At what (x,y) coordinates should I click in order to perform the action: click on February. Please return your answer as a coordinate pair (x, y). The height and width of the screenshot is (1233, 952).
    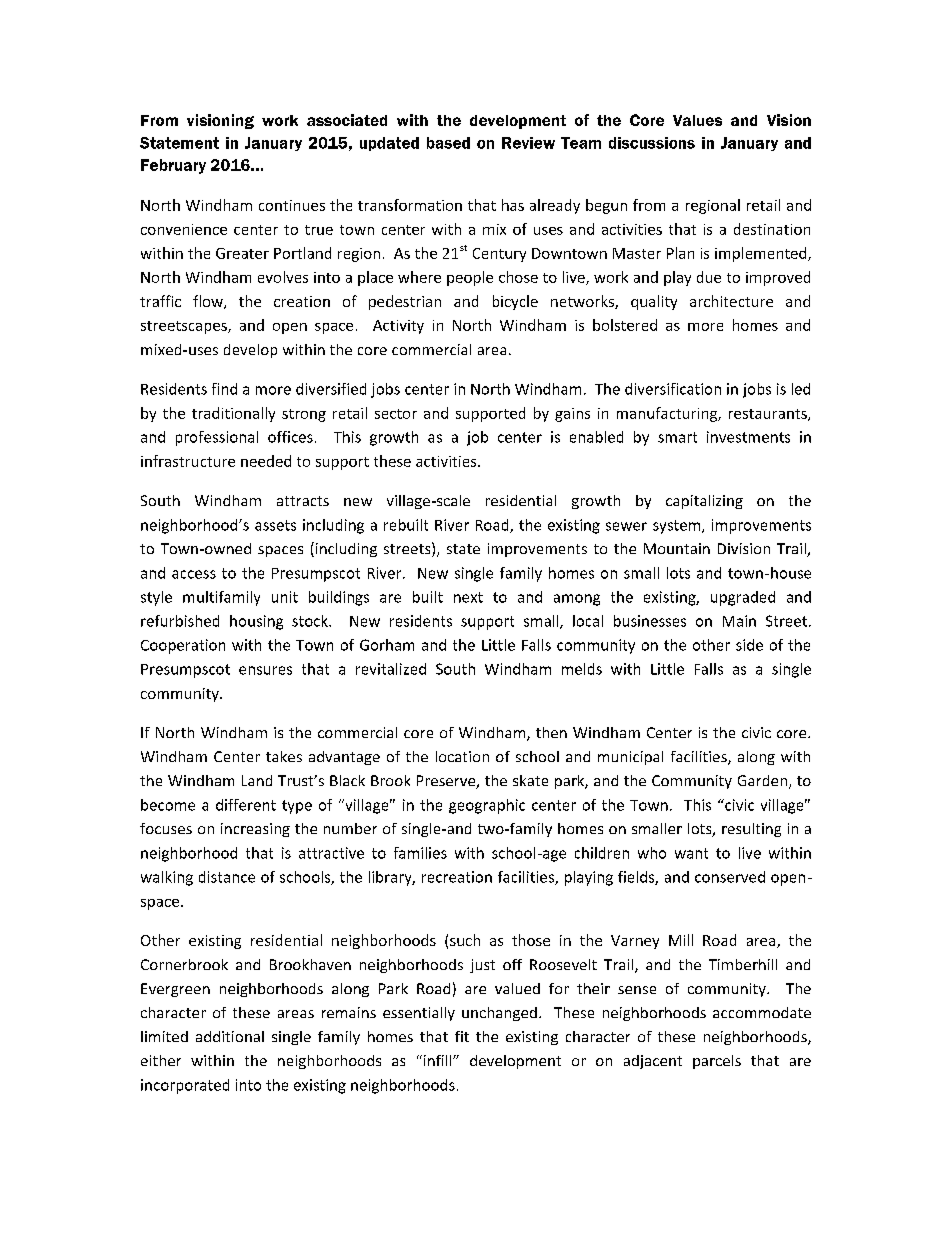
    Looking at the image, I should click on (173, 166).
